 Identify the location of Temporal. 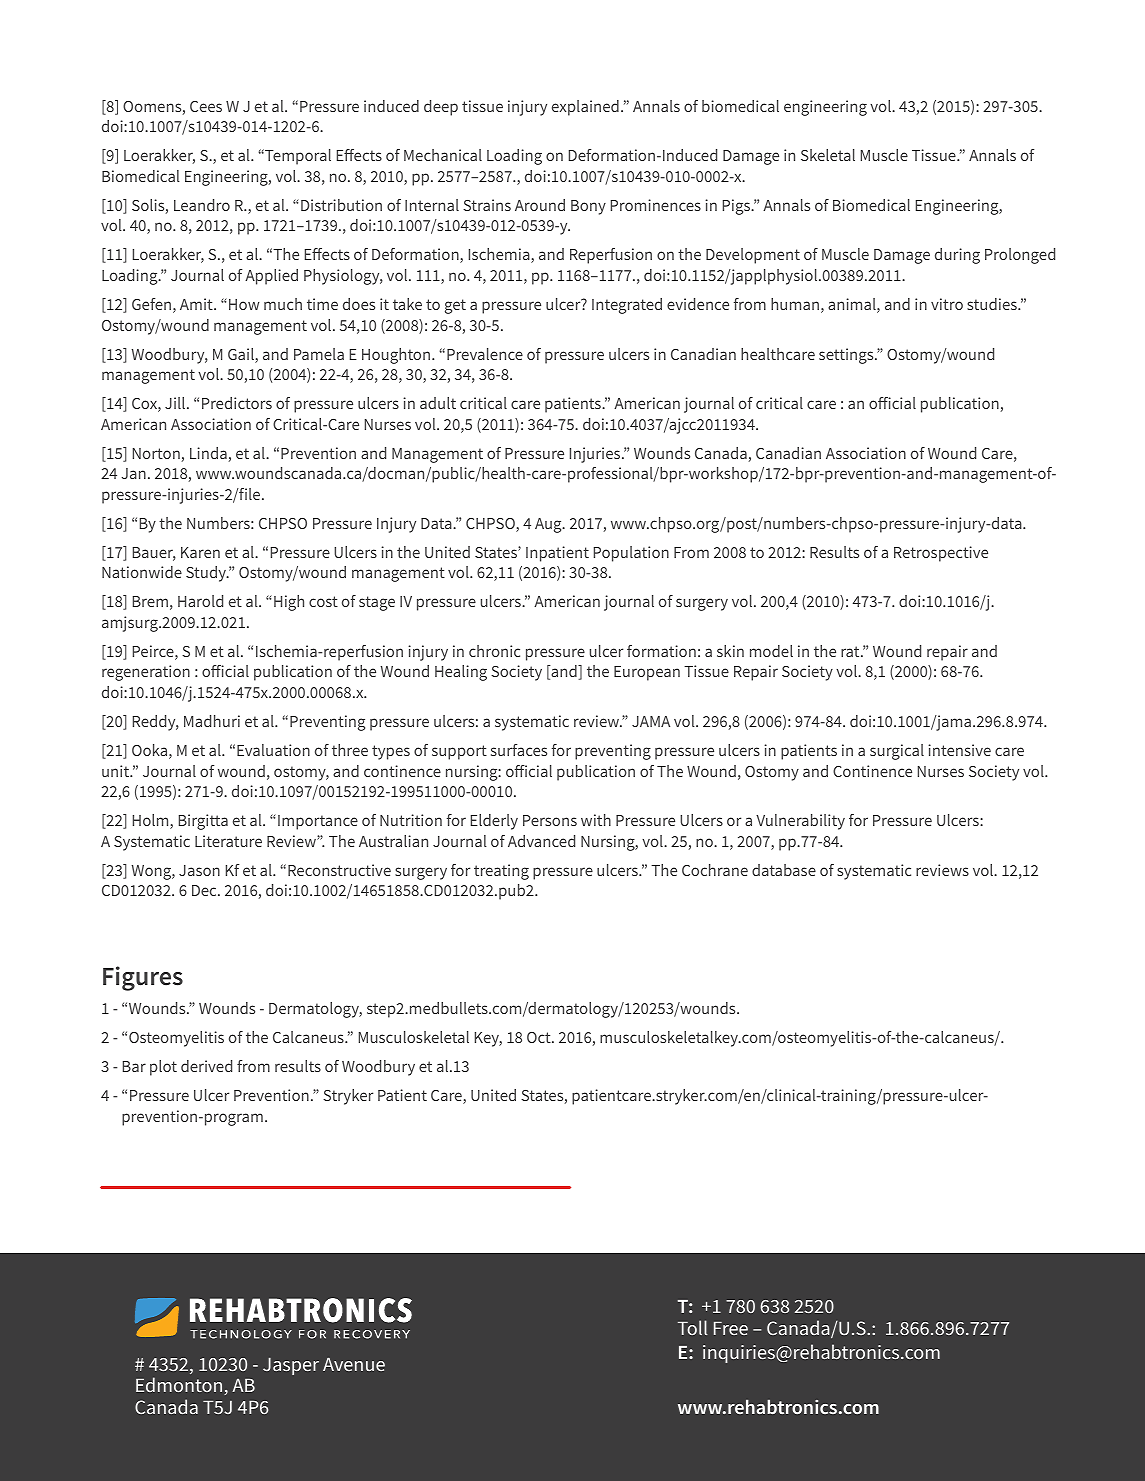
(297, 157).
